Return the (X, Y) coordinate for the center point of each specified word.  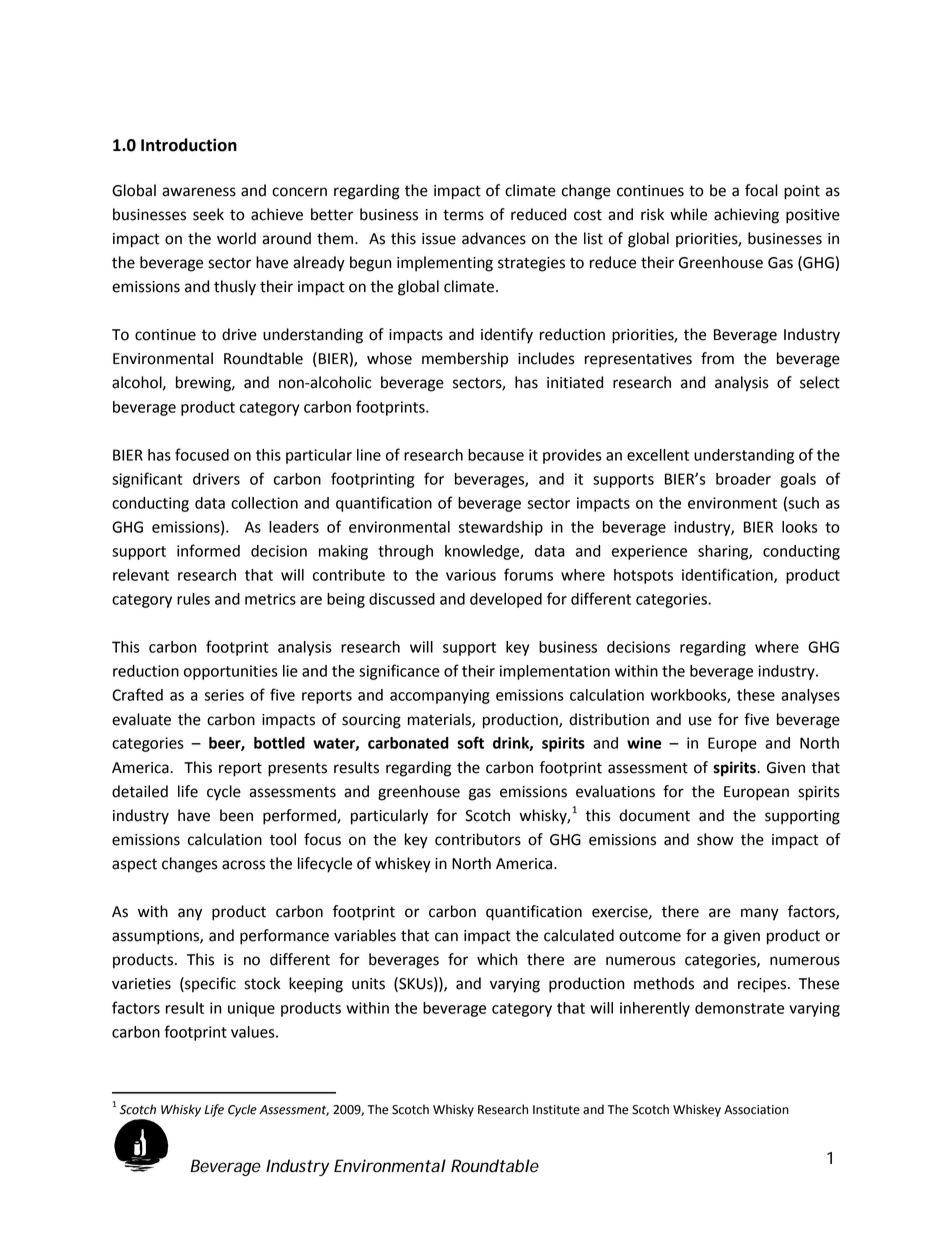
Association (756, 1110)
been (236, 815)
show (715, 839)
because (496, 455)
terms (463, 215)
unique (251, 1009)
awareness (199, 192)
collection (264, 503)
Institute (556, 1110)
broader (743, 479)
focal (761, 190)
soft (470, 742)
